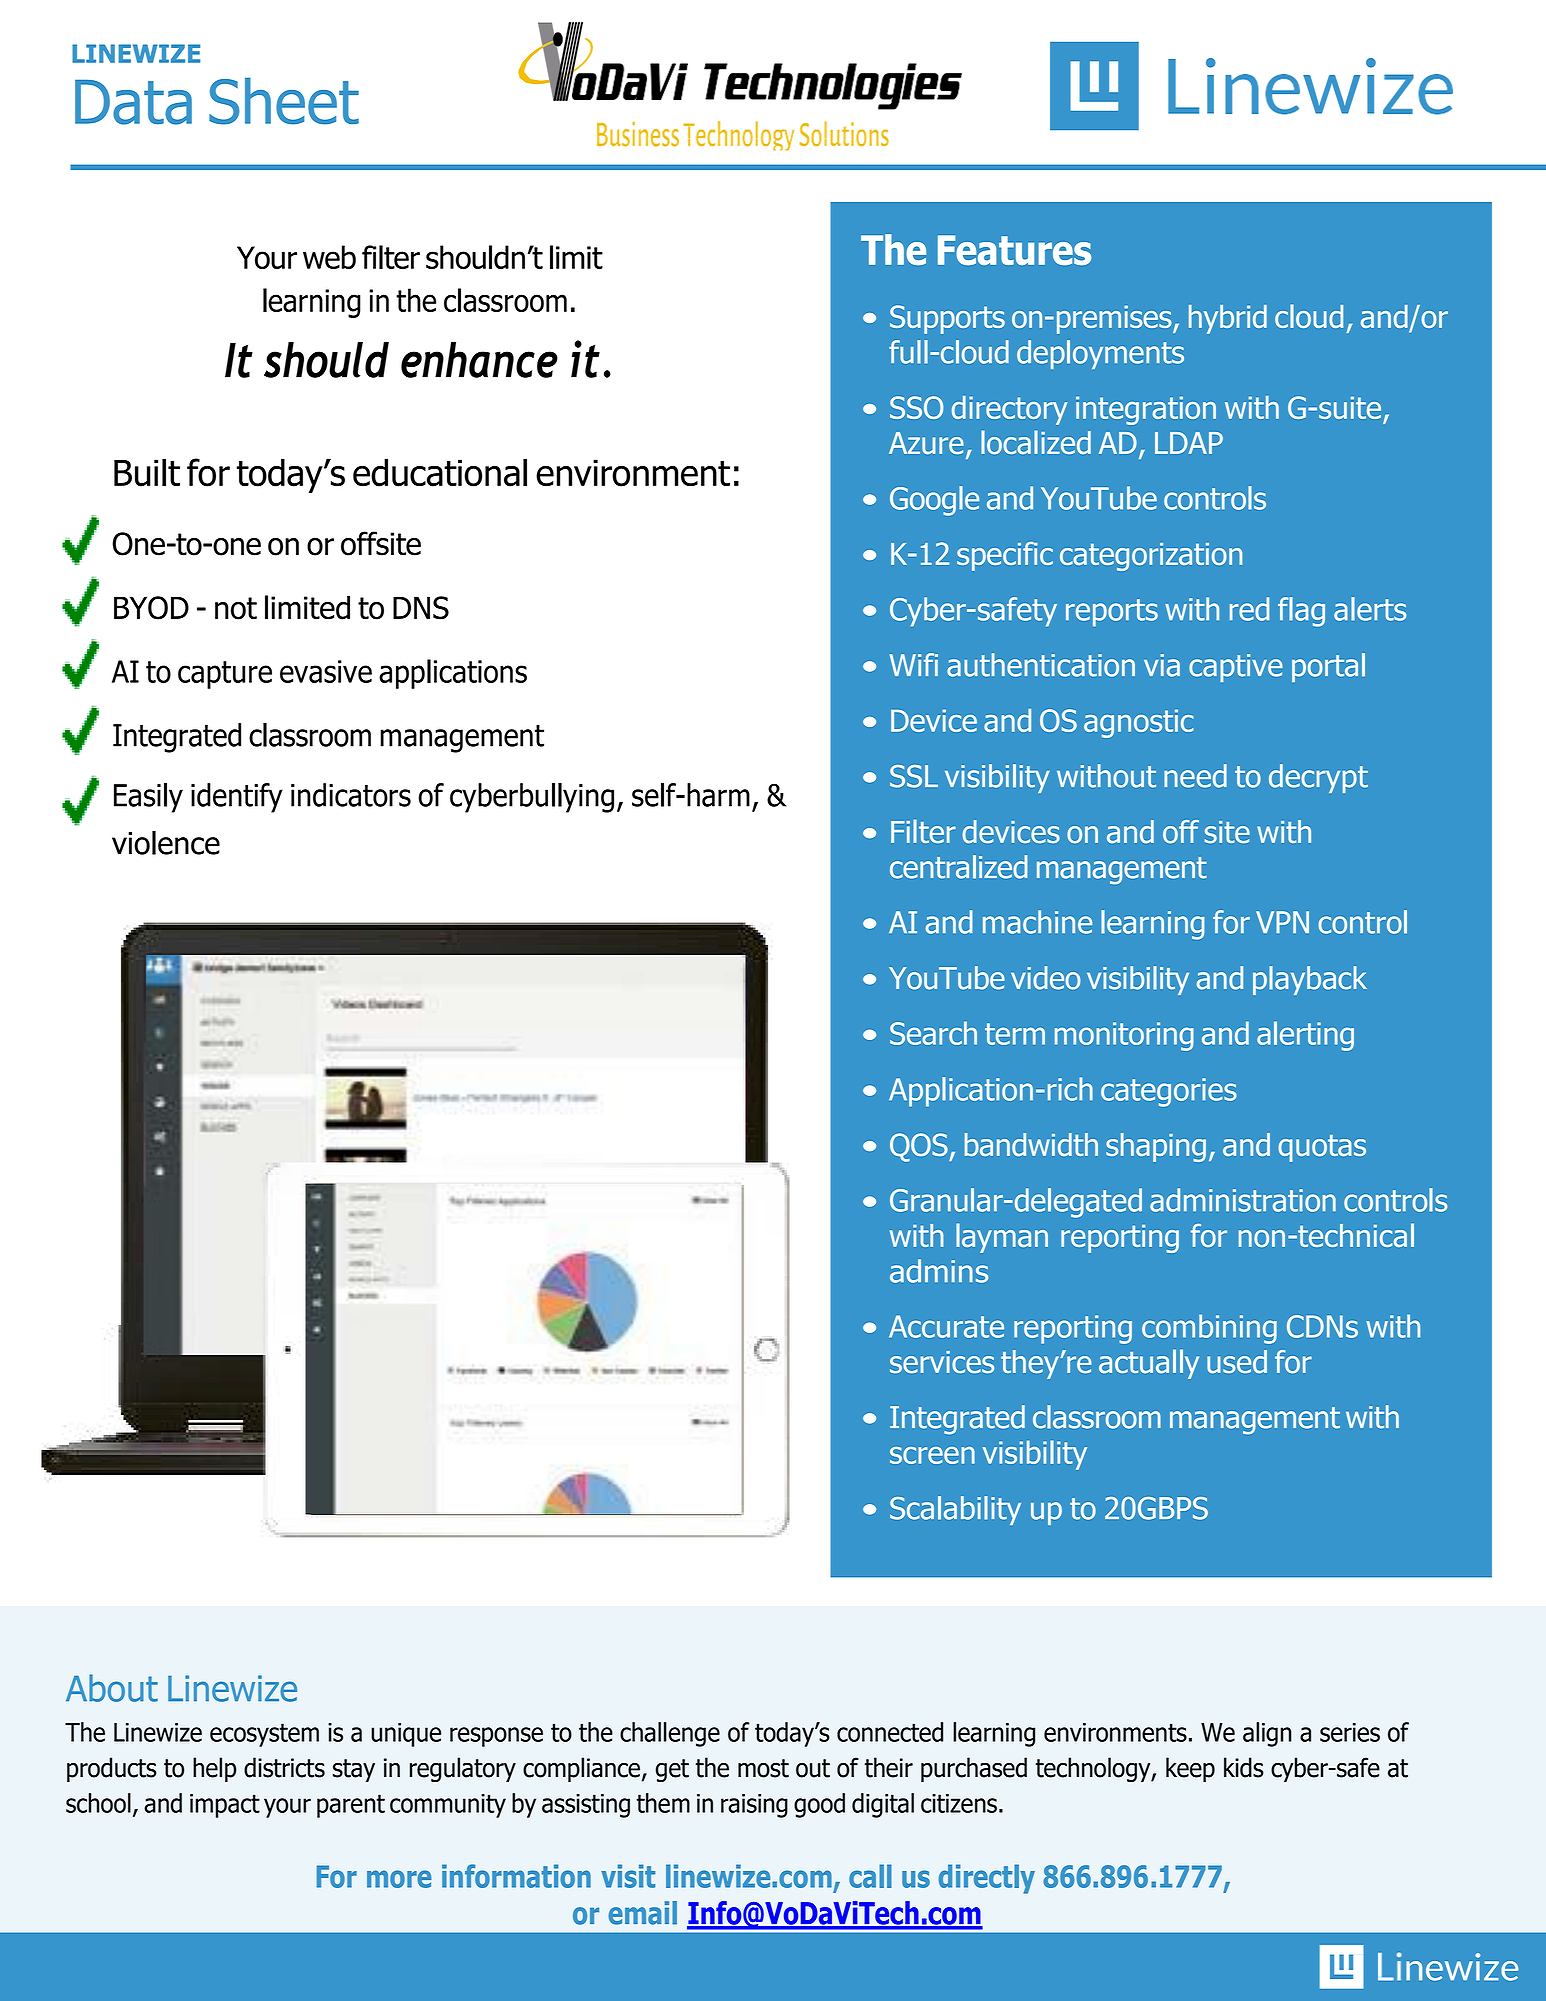  What do you see at coordinates (1195, 776) in the screenshot?
I see `need` at bounding box center [1195, 776].
